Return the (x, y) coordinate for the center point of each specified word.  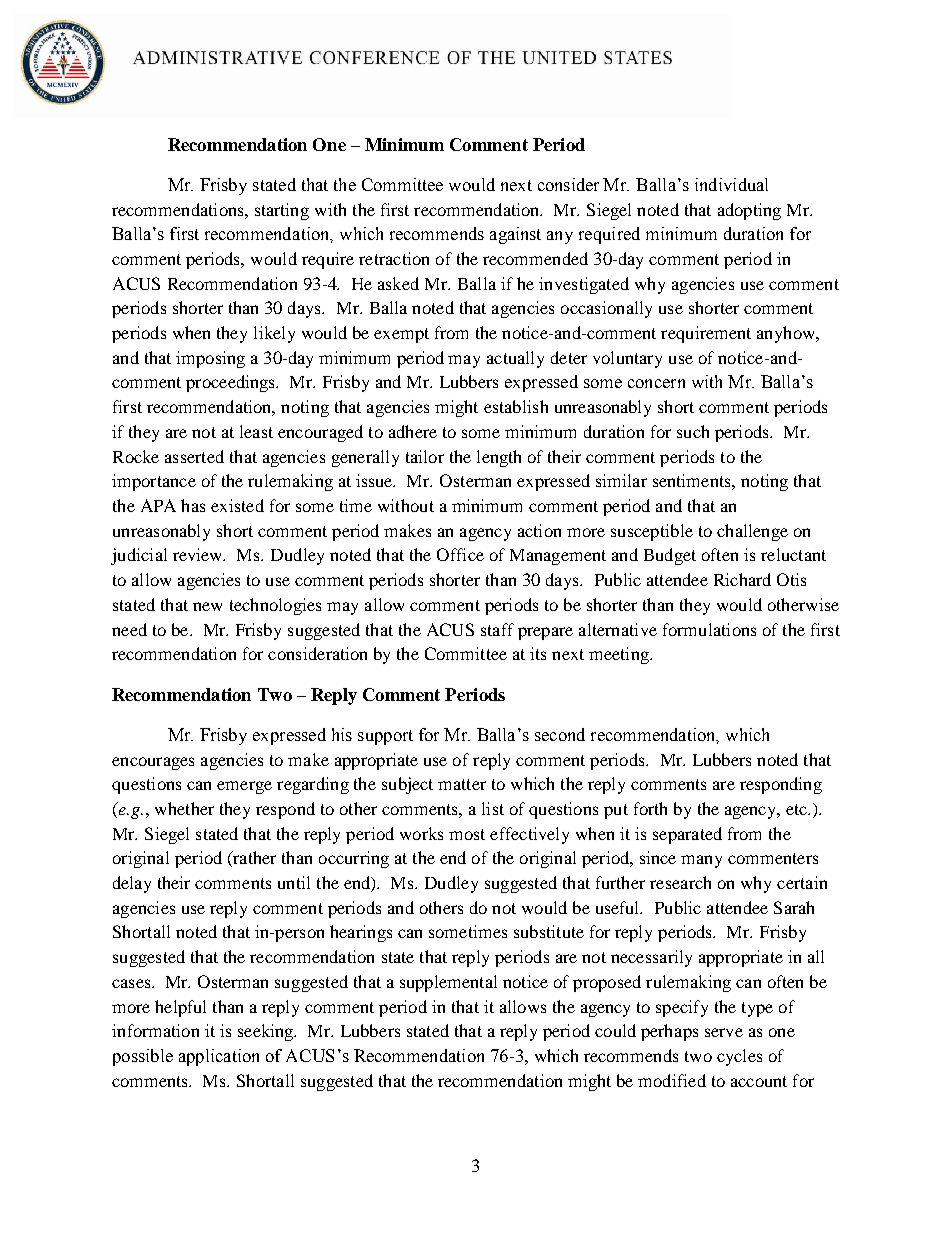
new (207, 606)
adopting (749, 211)
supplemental (448, 983)
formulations (709, 629)
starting (282, 211)
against (515, 235)
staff (497, 629)
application (219, 1057)
